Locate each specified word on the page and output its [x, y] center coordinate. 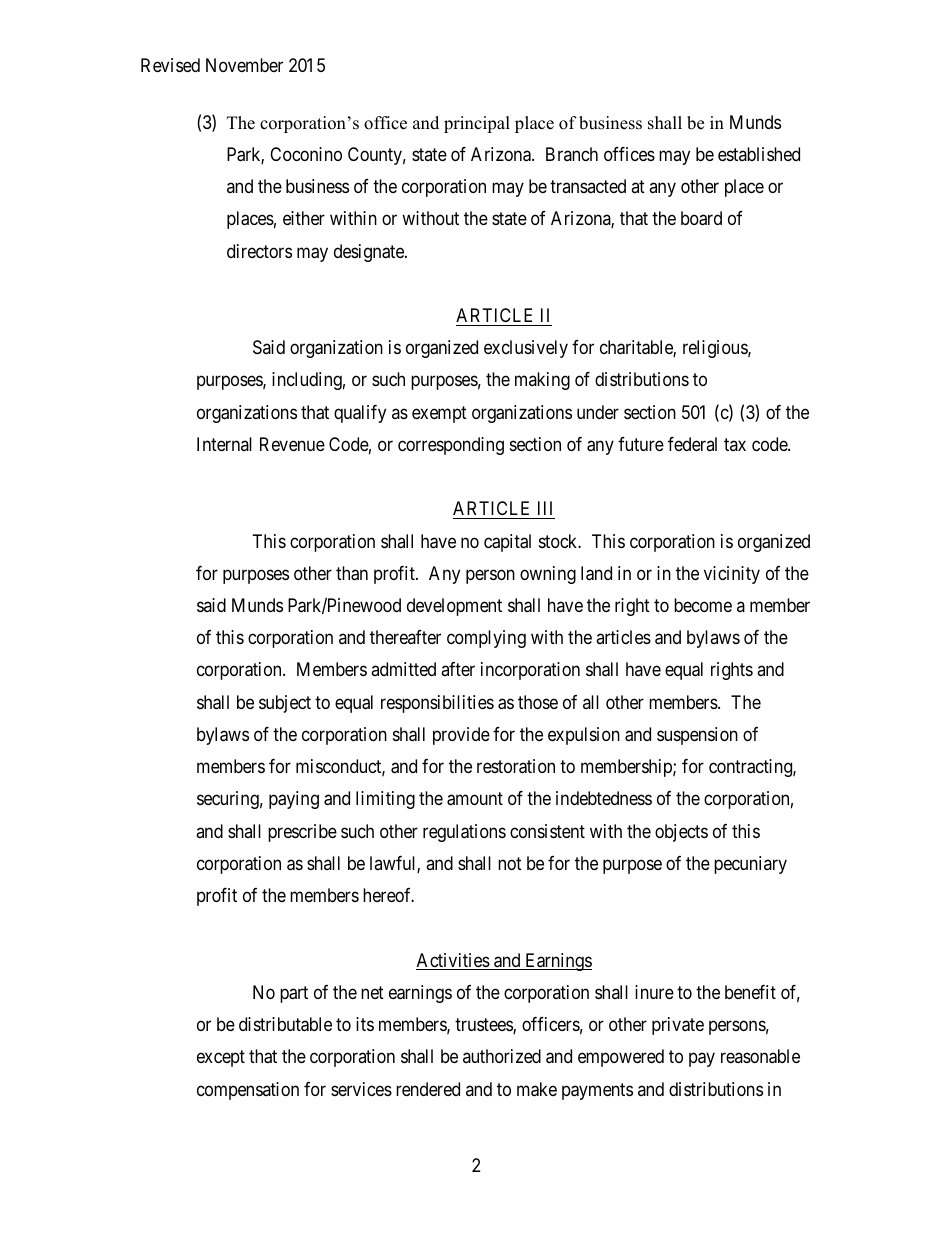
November [244, 65]
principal [477, 124]
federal [692, 444]
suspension [697, 736]
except [221, 1058]
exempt [439, 414]
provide [461, 736]
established [759, 154]
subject [285, 704]
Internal [224, 444]
